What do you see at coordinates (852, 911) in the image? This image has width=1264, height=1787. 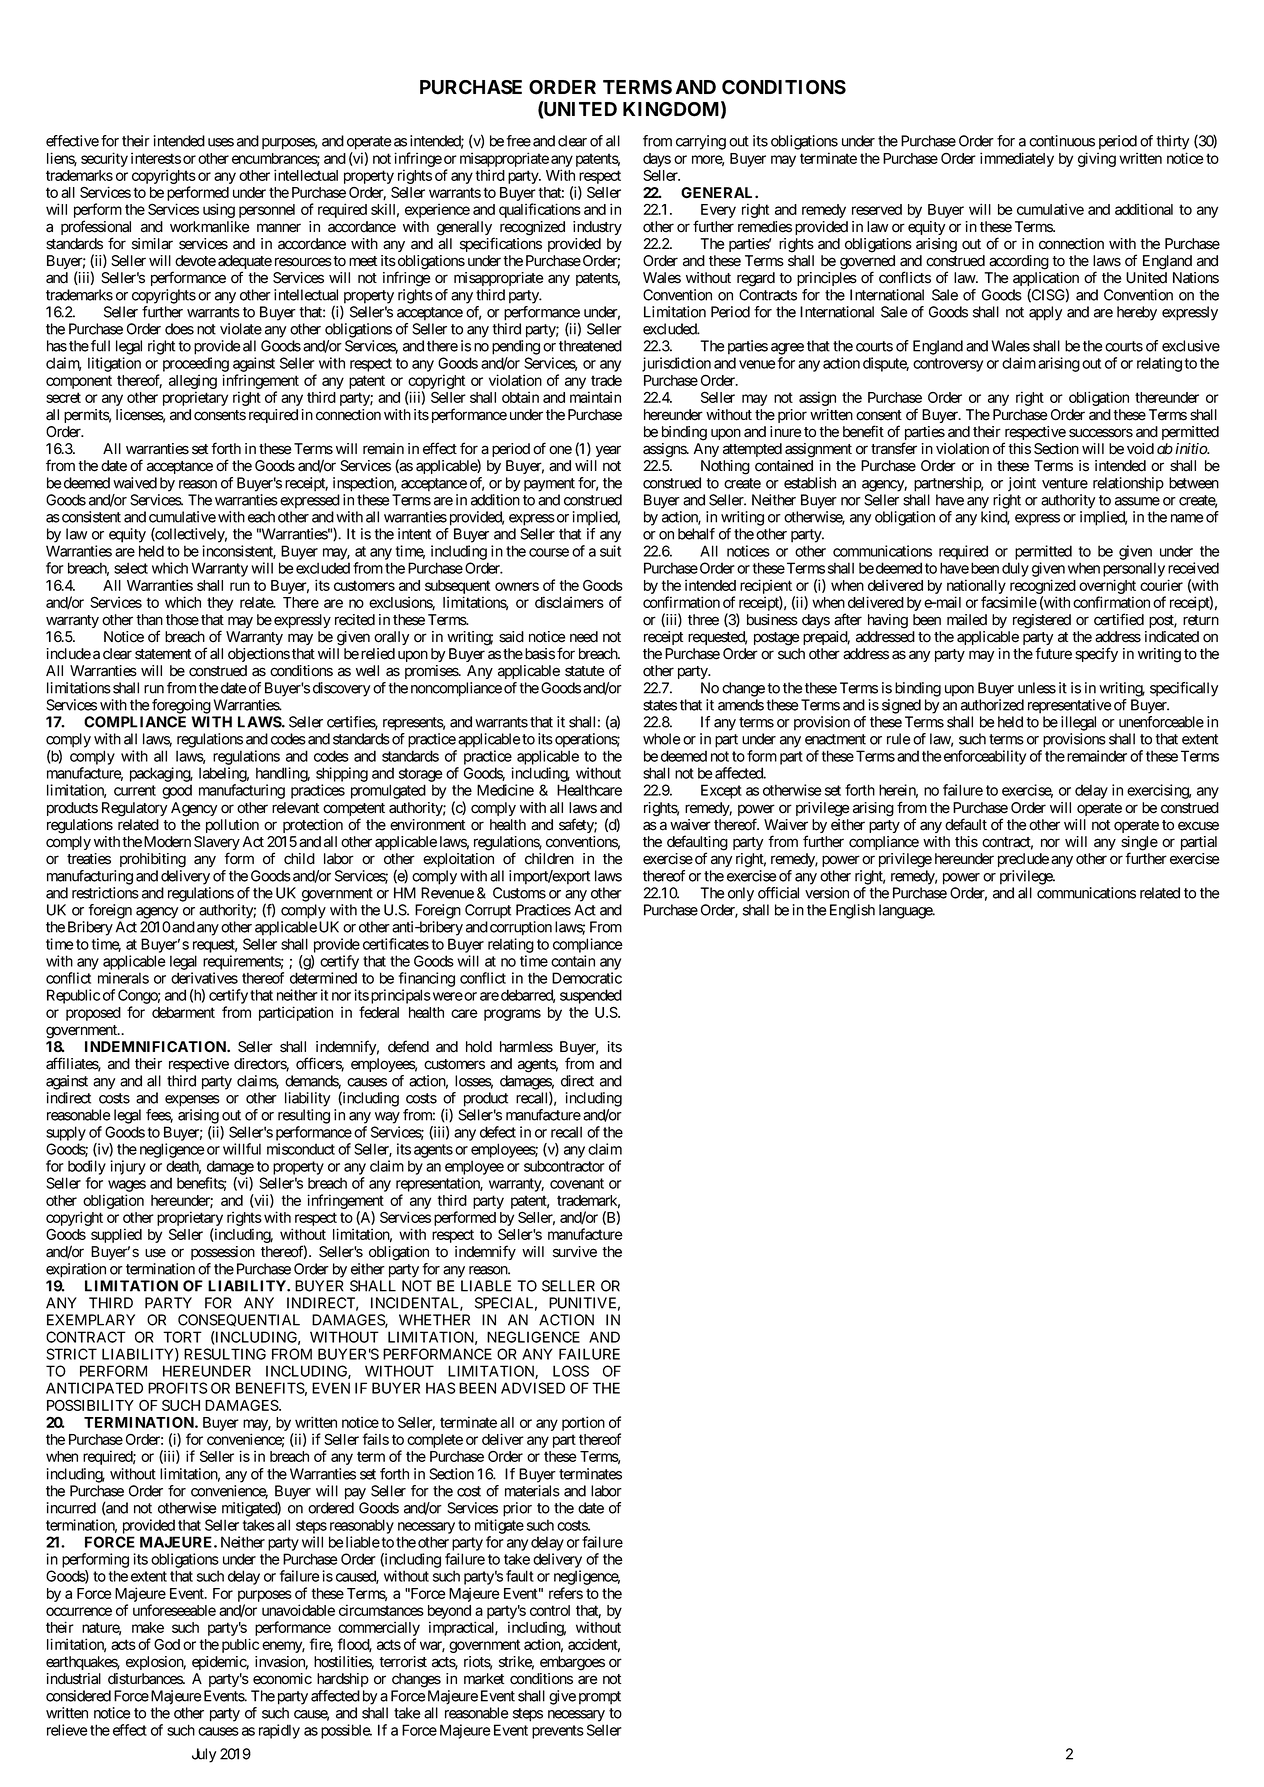 I see `English` at bounding box center [852, 911].
